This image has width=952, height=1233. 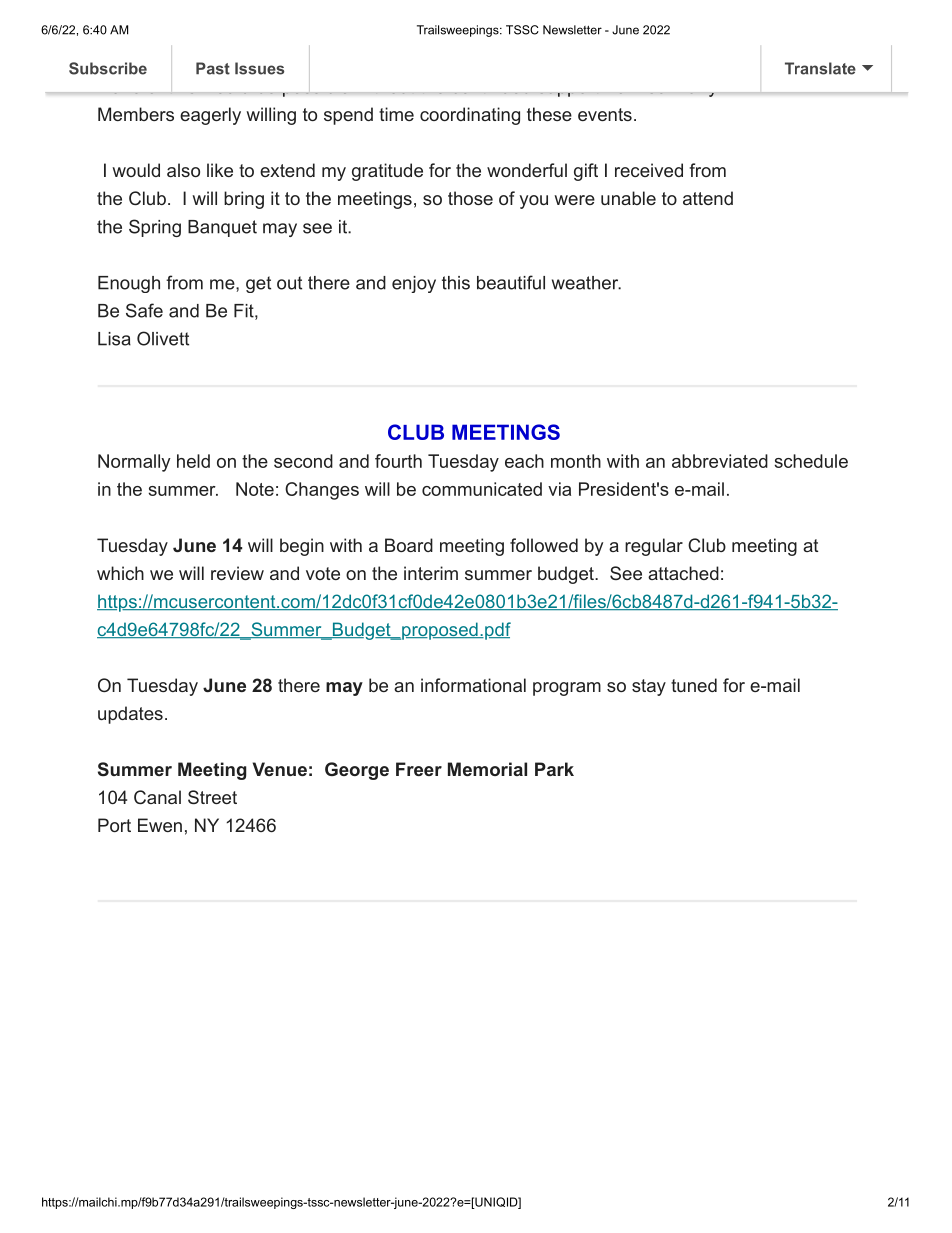 What do you see at coordinates (487, 769) in the image?
I see `Memorial` at bounding box center [487, 769].
